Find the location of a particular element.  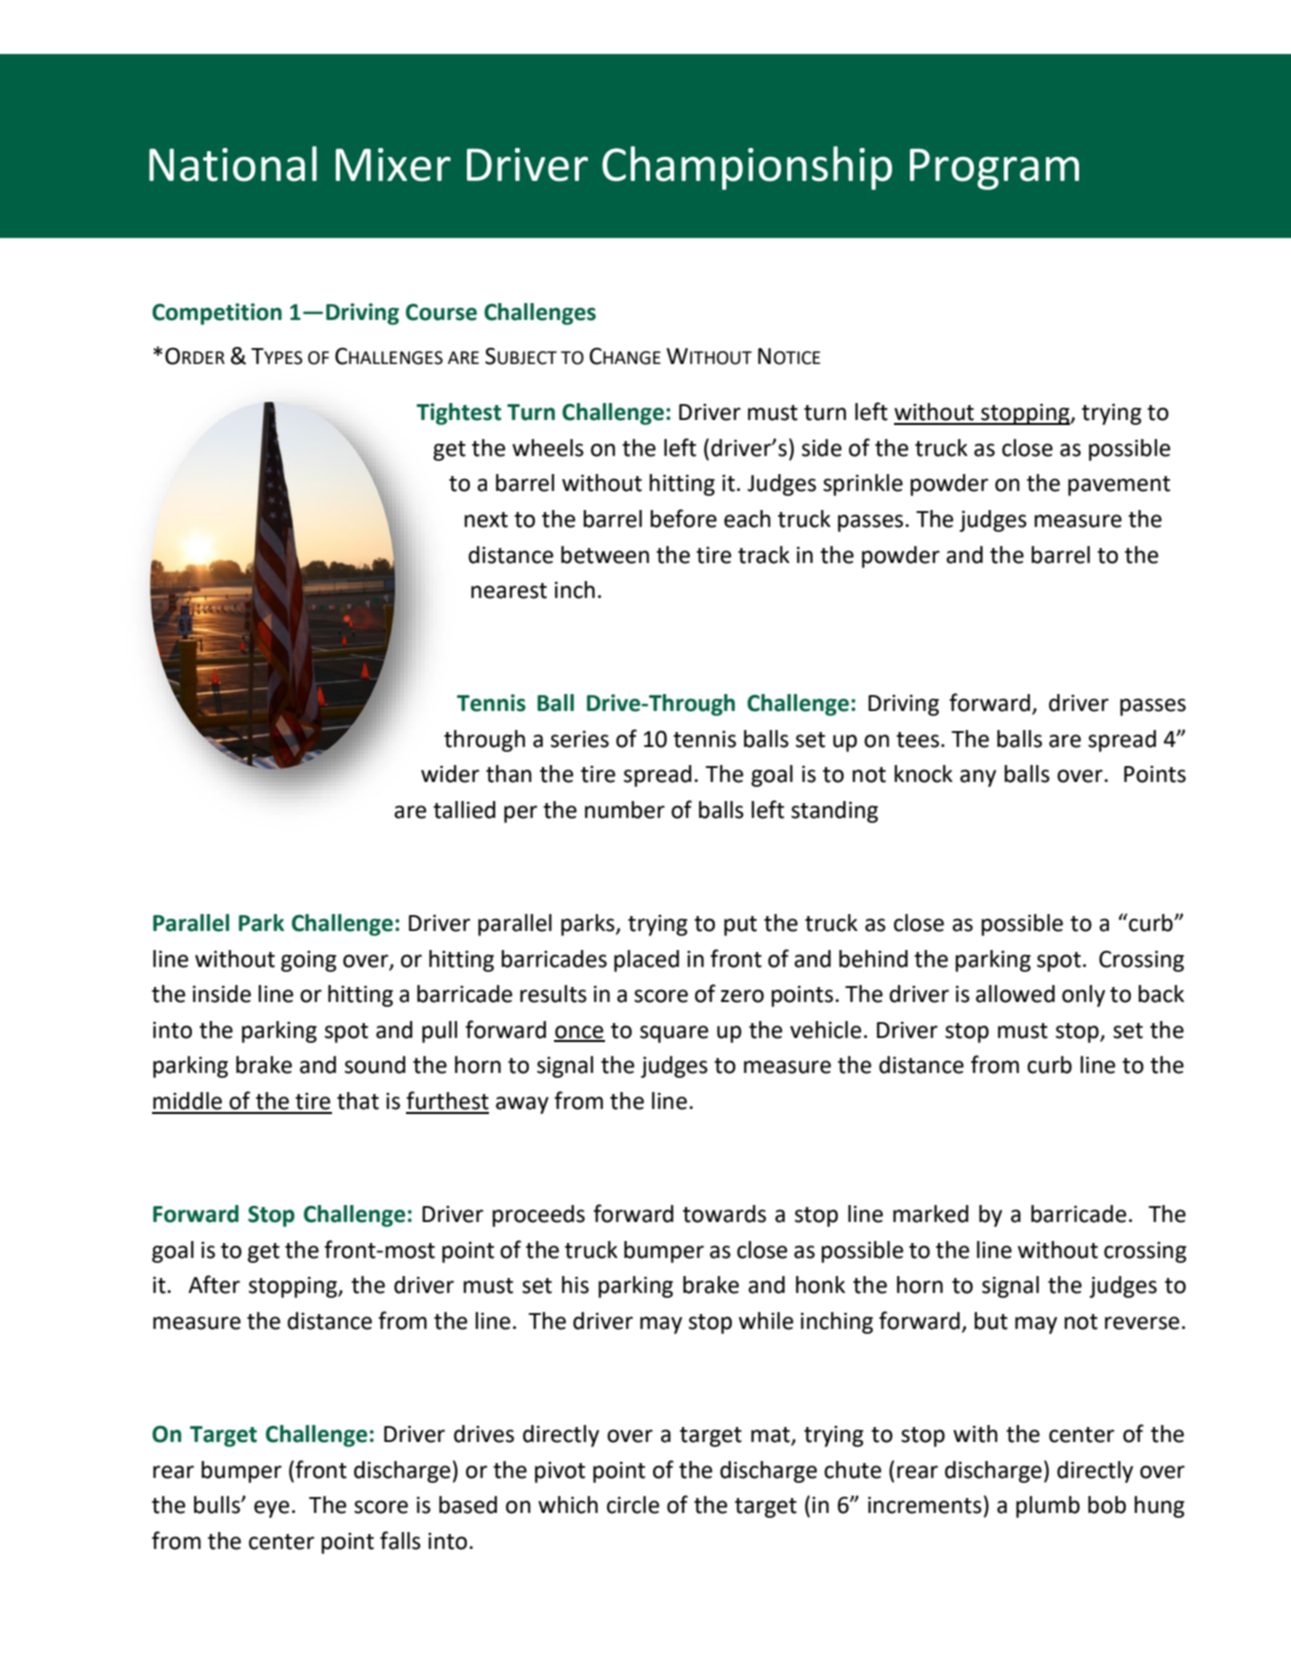

plumb is located at coordinates (1048, 1507).
